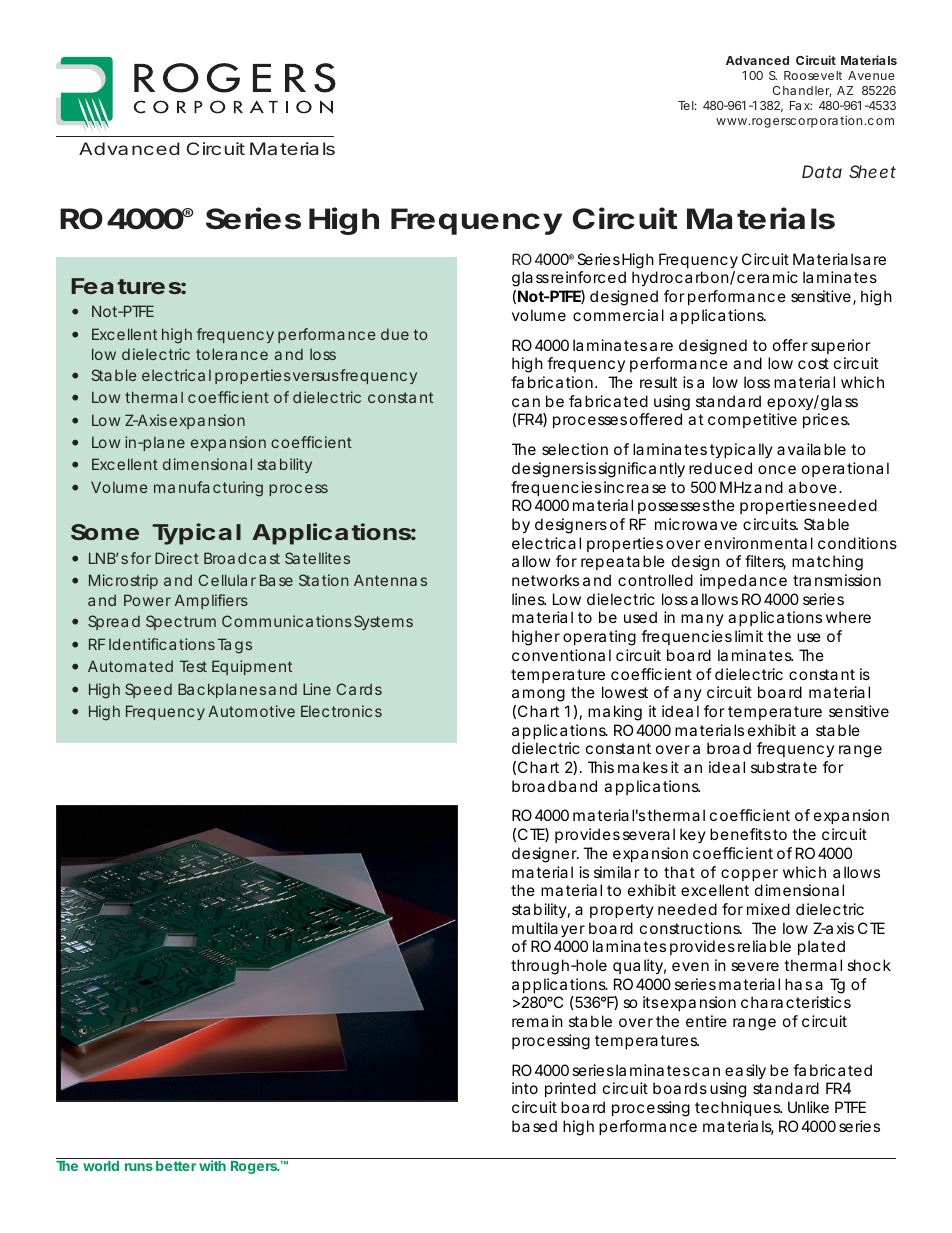  What do you see at coordinates (802, 91) in the document?
I see `Chandler` at bounding box center [802, 91].
